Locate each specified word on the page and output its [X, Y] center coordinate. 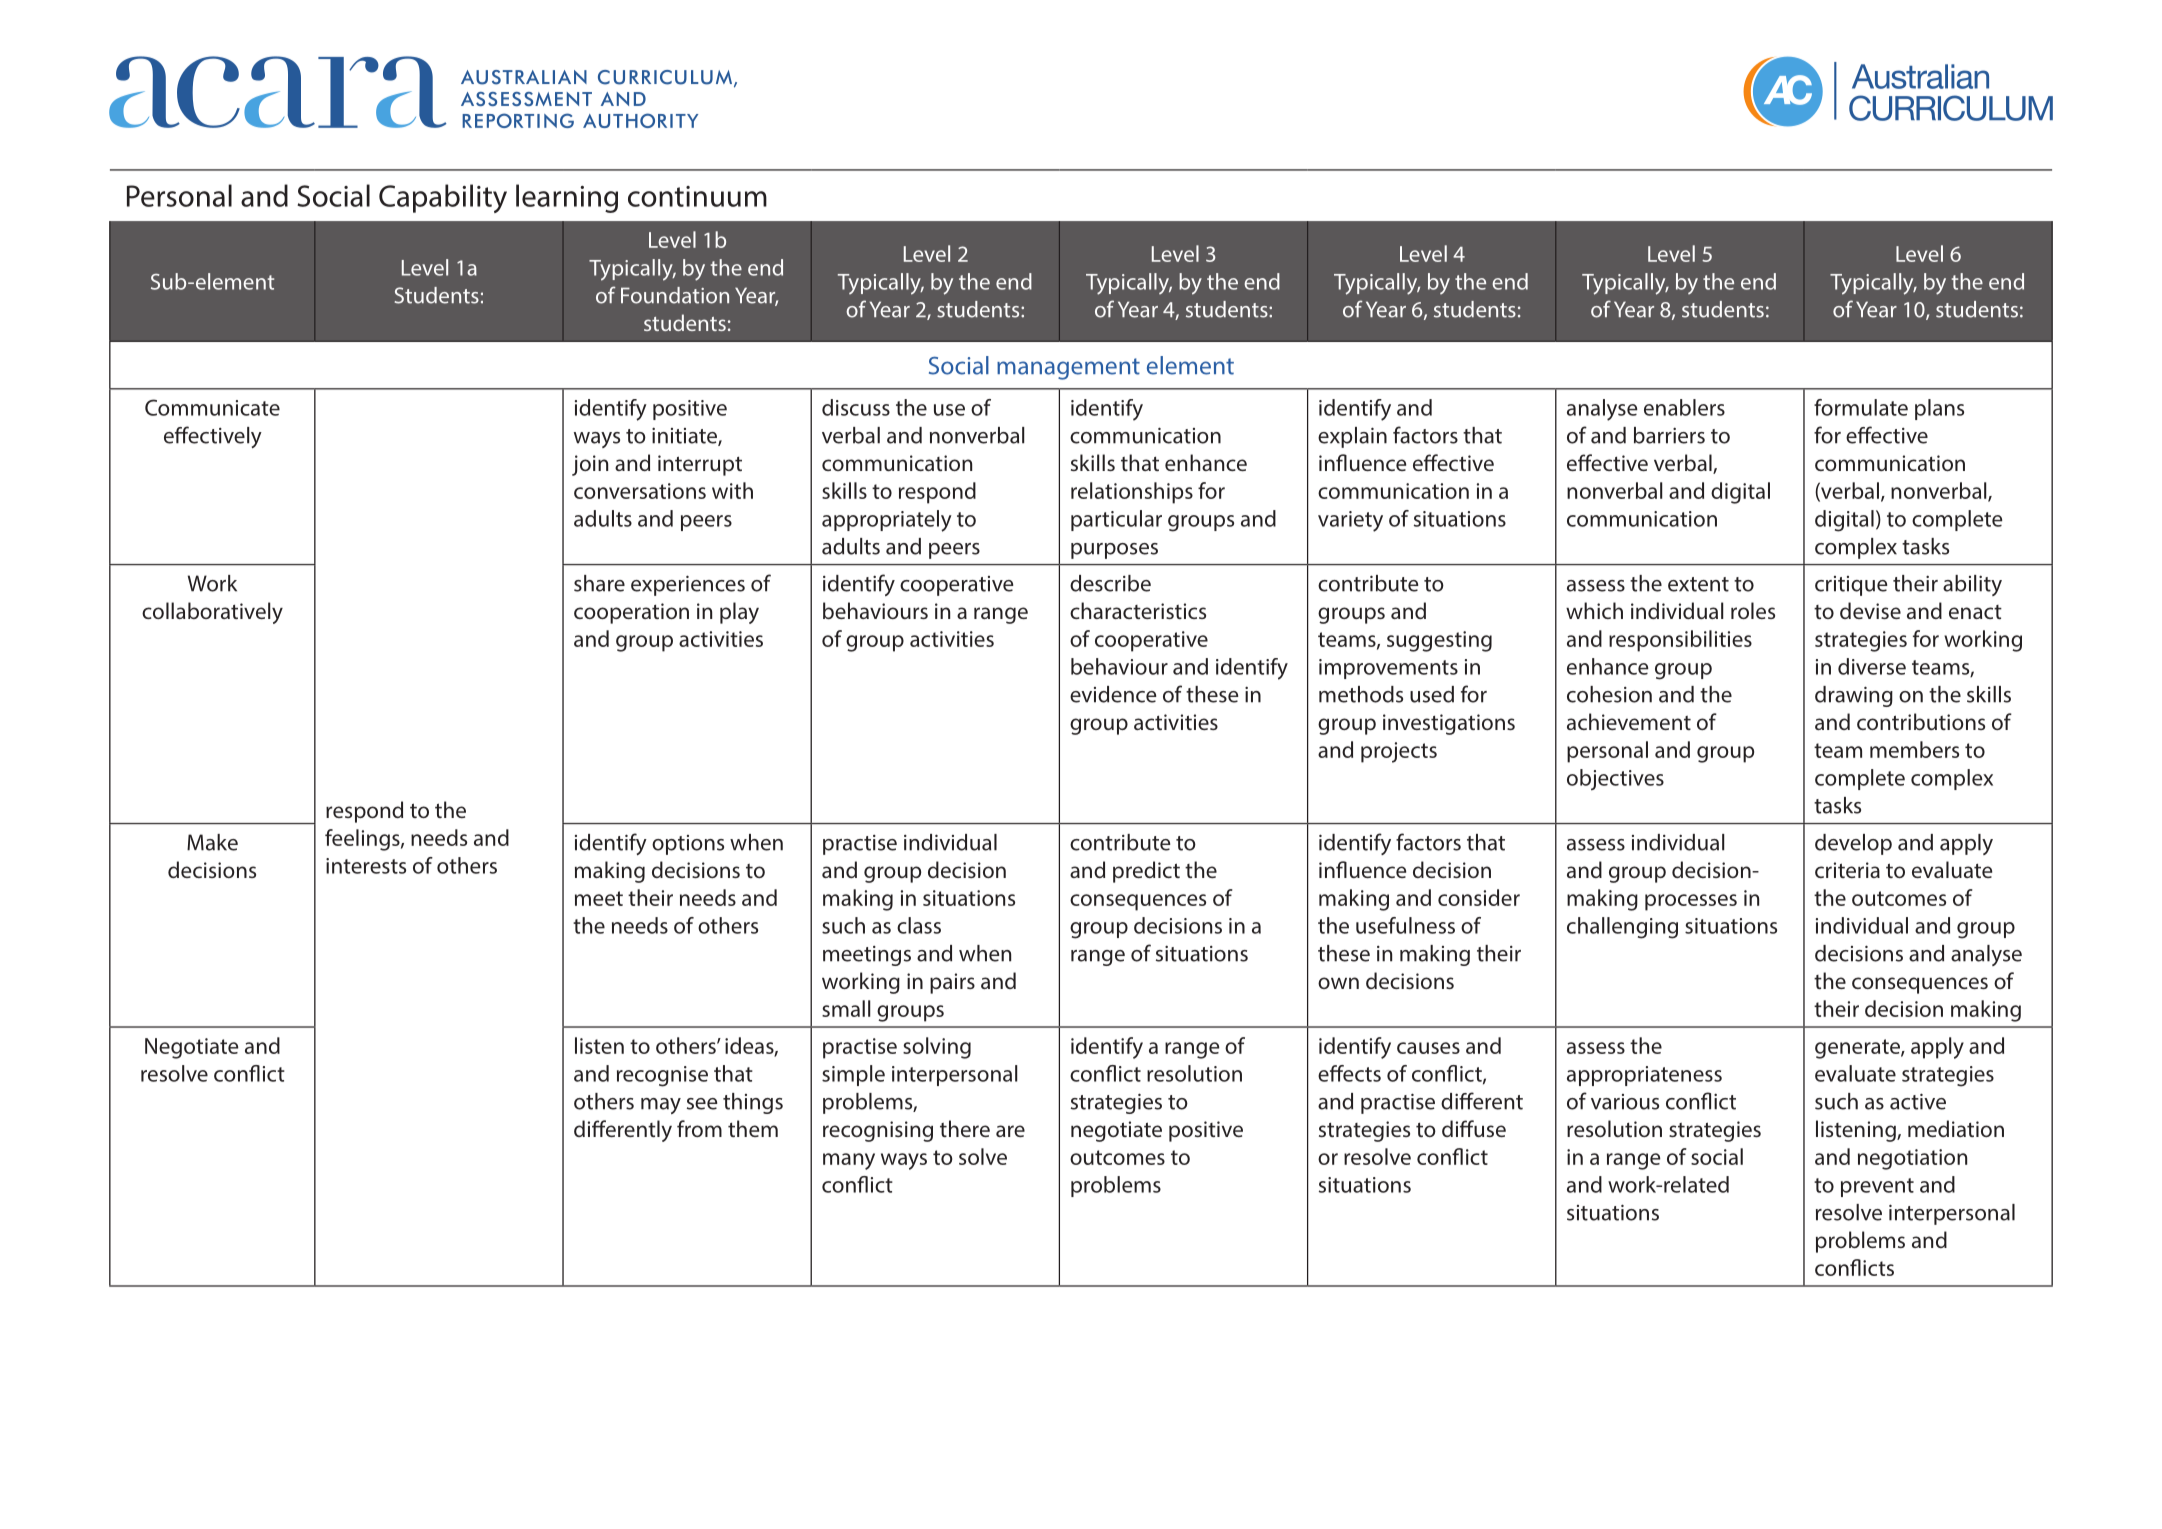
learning [567, 198]
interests [366, 866]
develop [1853, 844]
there [965, 1128]
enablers [1684, 407]
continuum [697, 196]
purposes [1114, 551]
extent [1698, 584]
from [699, 1128]
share [599, 583]
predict [1146, 872]
